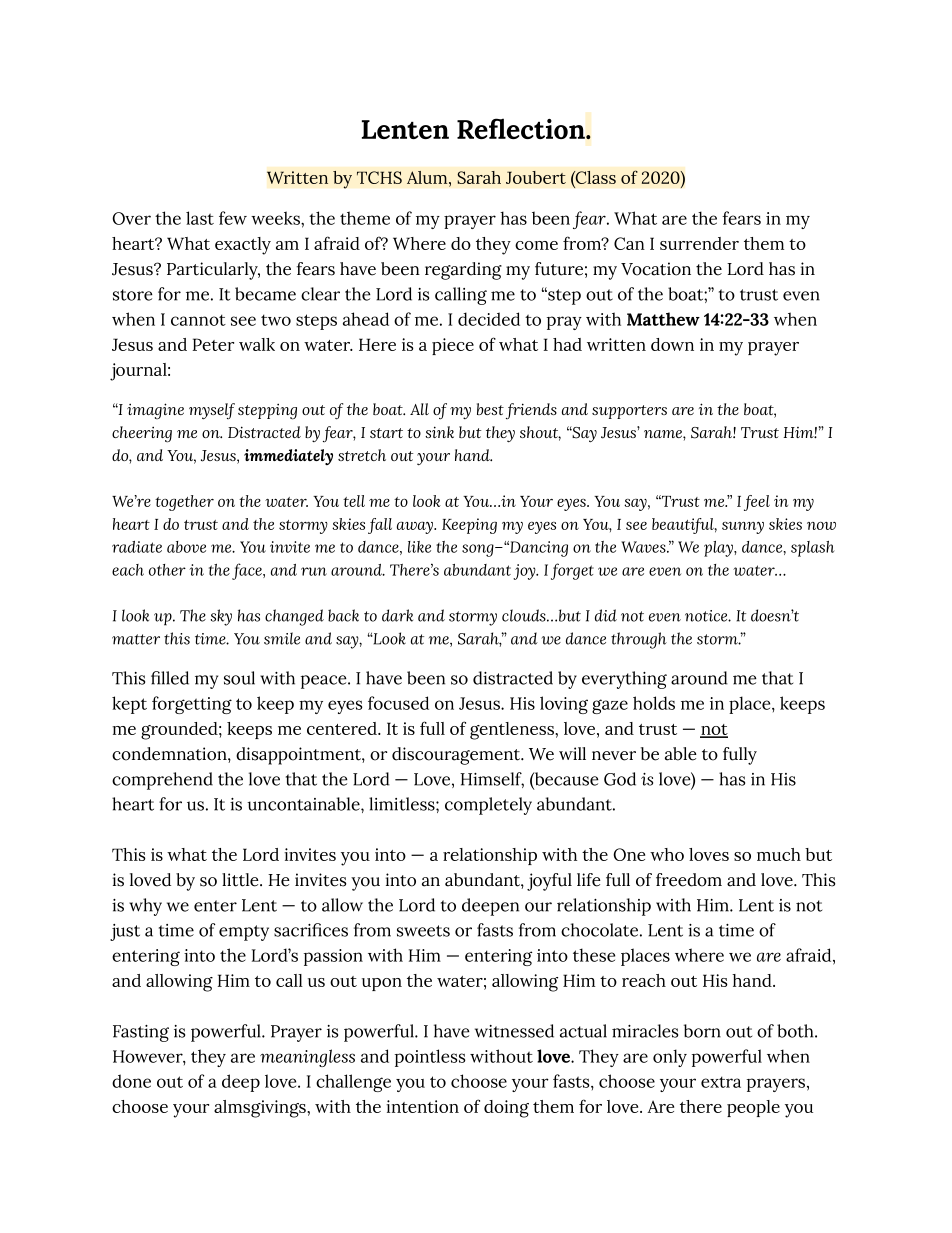 This screenshot has height=1233, width=952. What do you see at coordinates (513, 731) in the screenshot?
I see `gentleness` at bounding box center [513, 731].
